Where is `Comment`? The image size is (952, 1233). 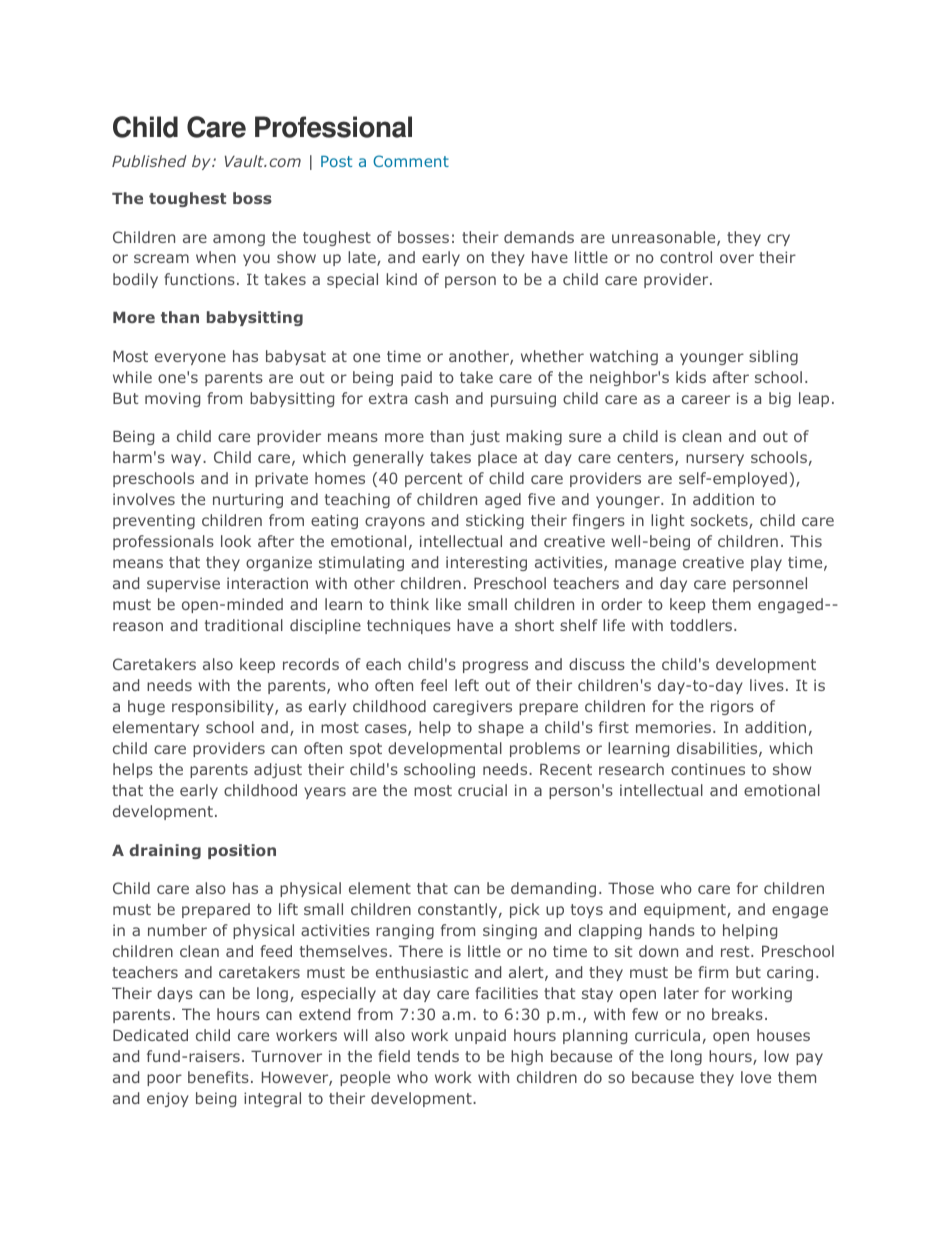 Comment is located at coordinates (411, 161).
